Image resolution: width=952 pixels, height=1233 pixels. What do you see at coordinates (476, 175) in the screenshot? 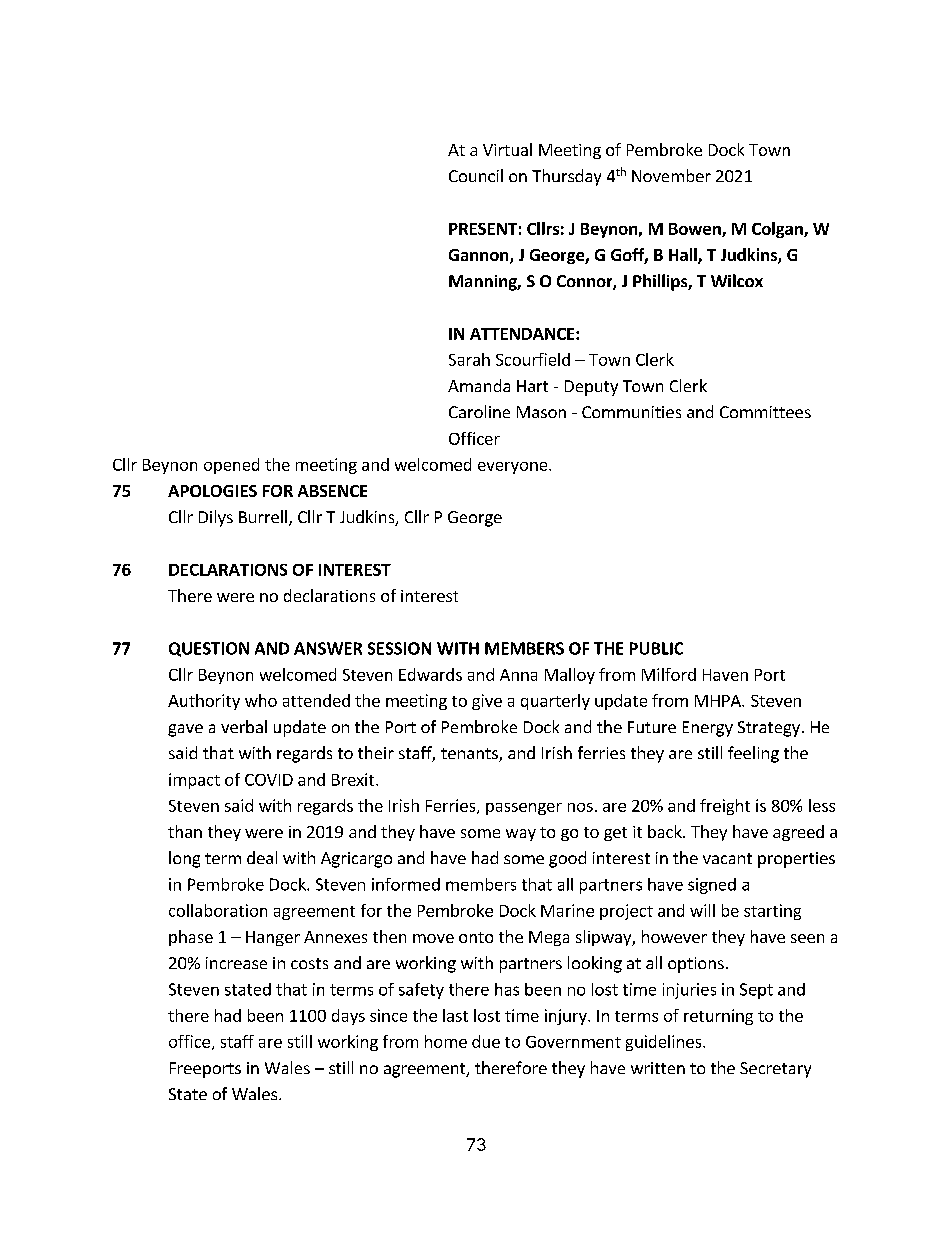
I see `Council` at bounding box center [476, 175].
